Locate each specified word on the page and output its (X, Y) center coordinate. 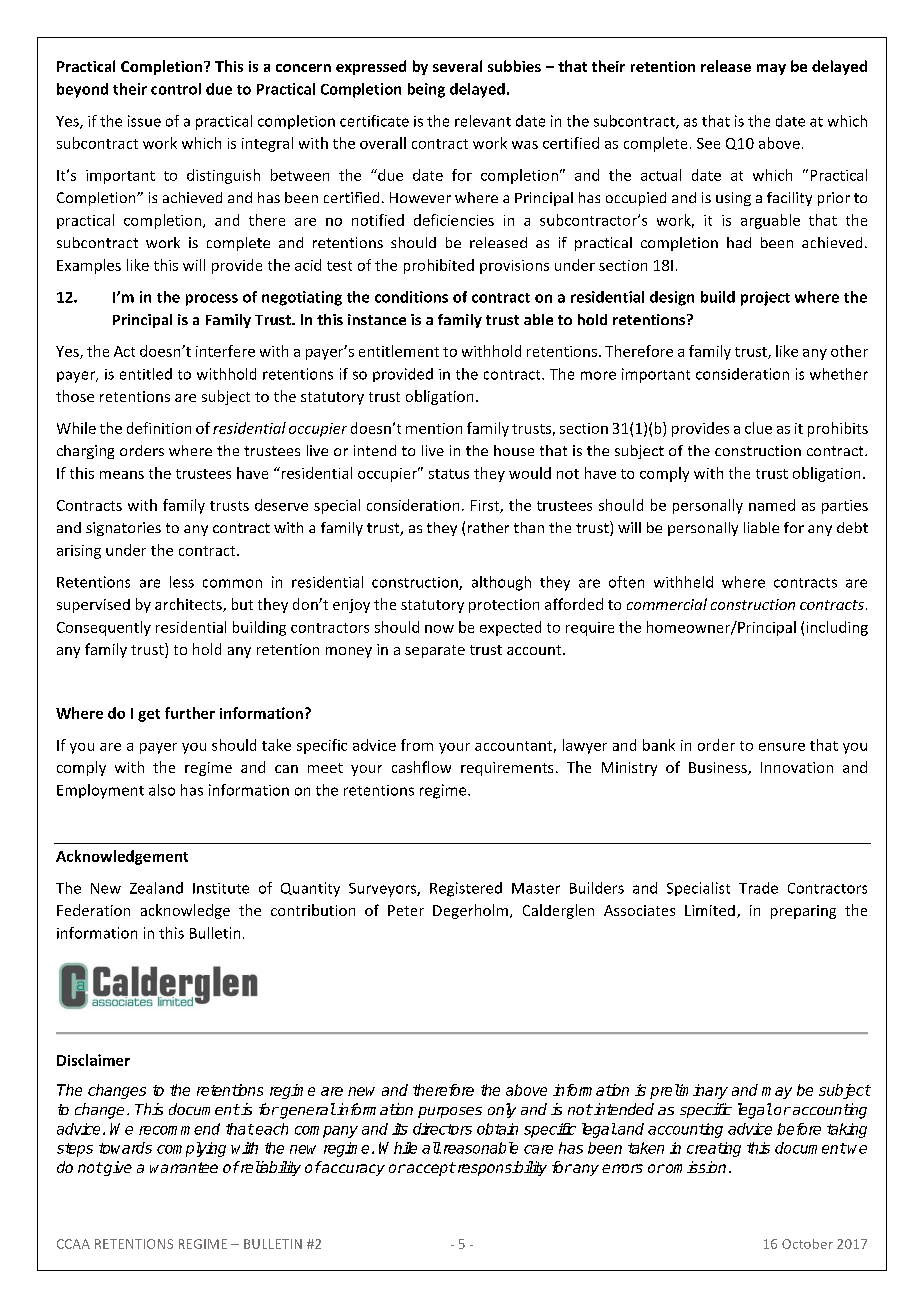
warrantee (184, 1167)
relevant (483, 121)
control (176, 89)
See (708, 143)
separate (435, 651)
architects (189, 605)
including (837, 628)
